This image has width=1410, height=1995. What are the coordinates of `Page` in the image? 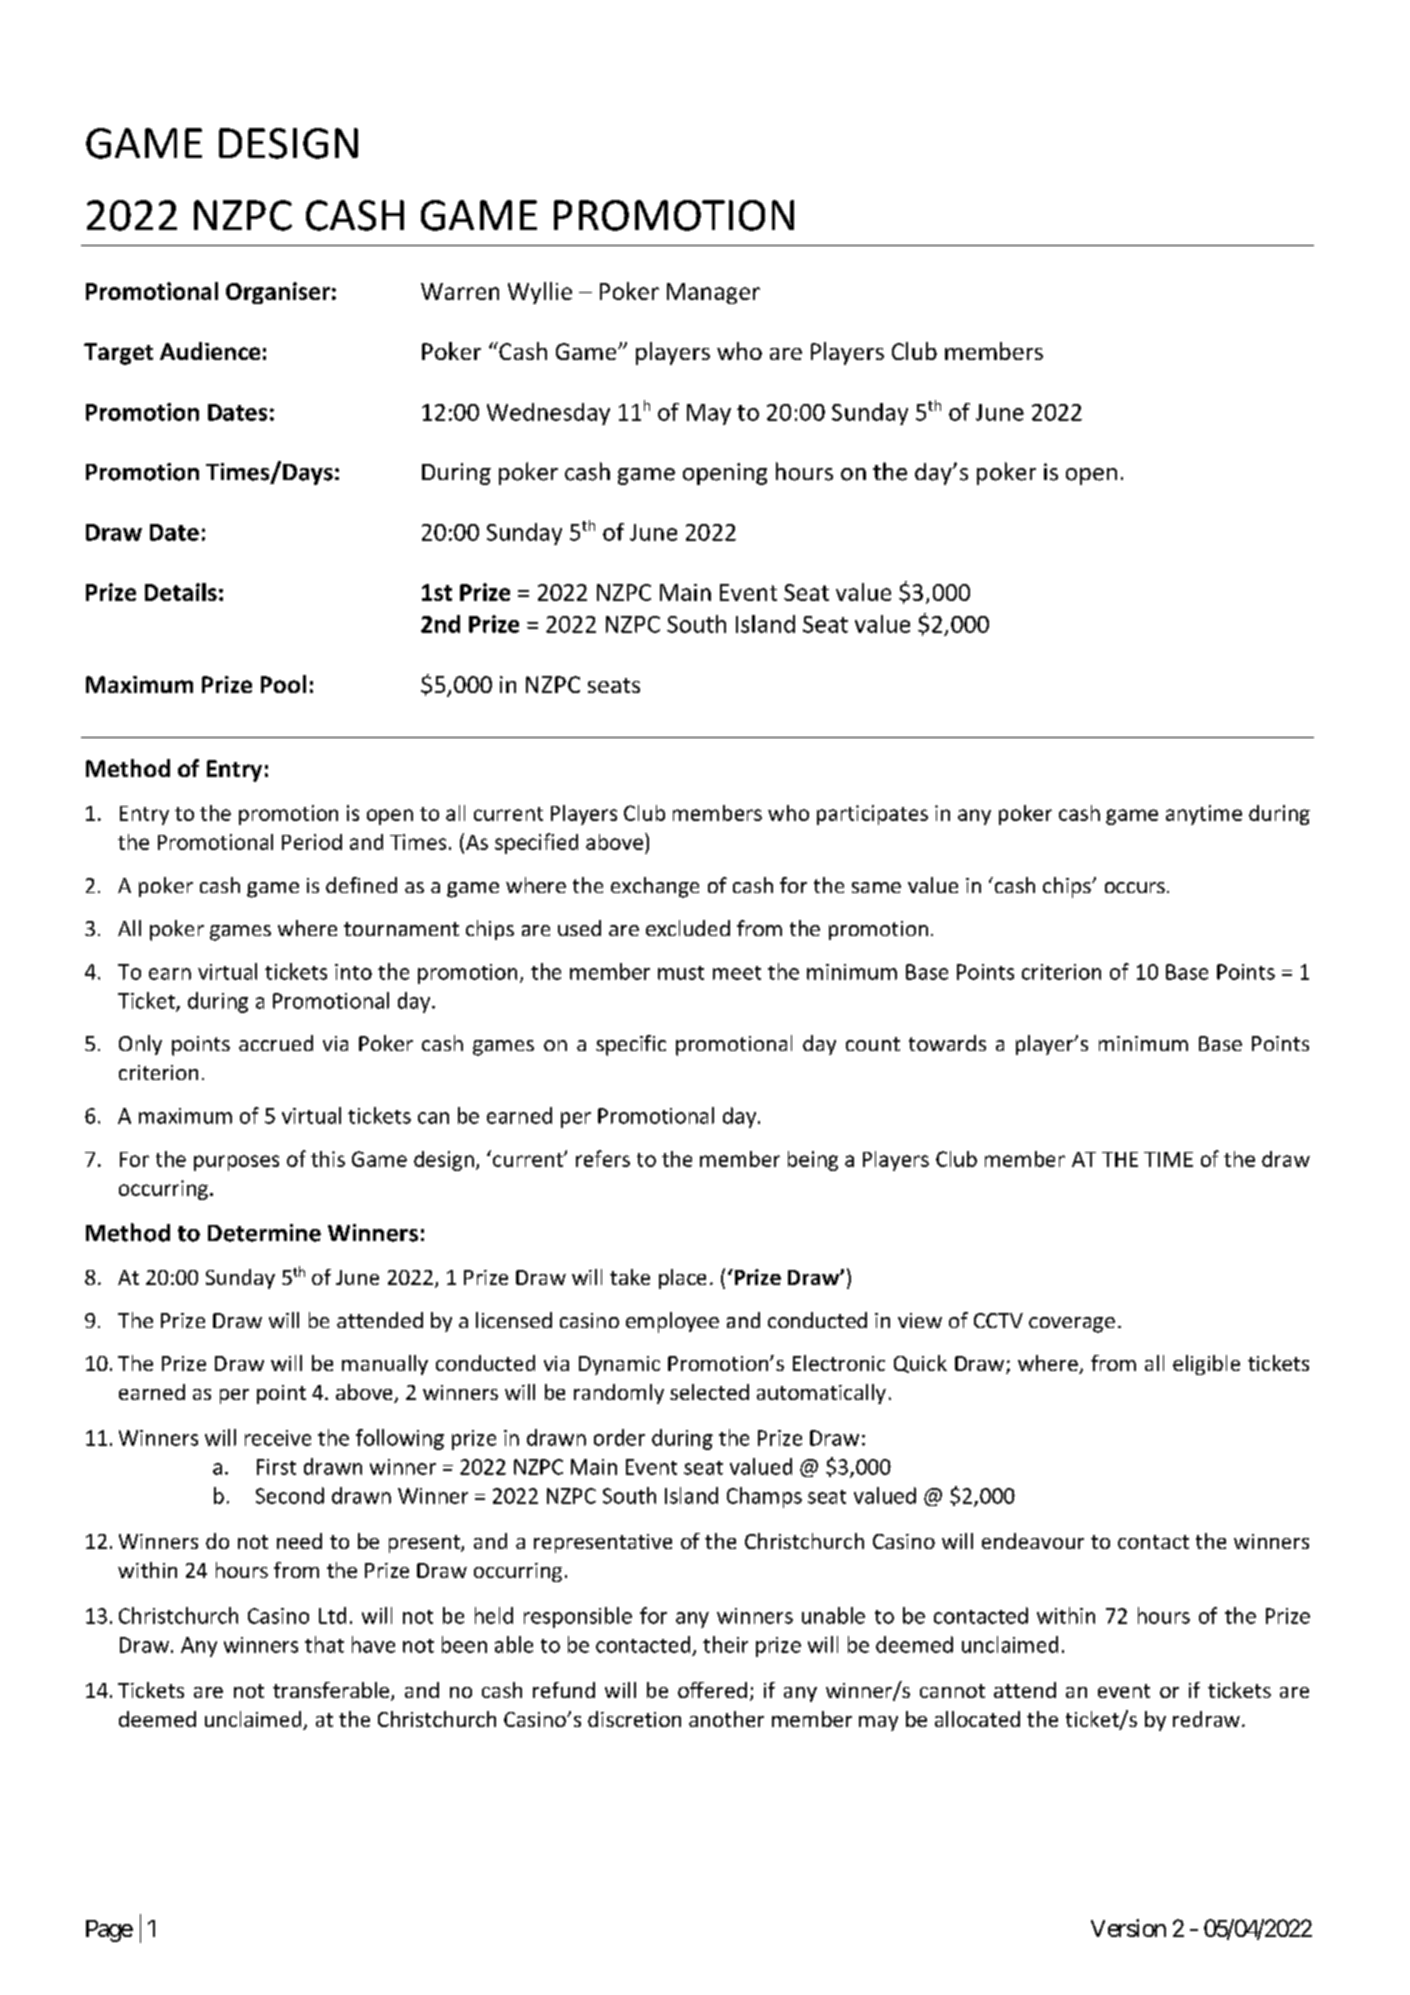 It's located at (109, 1931).
